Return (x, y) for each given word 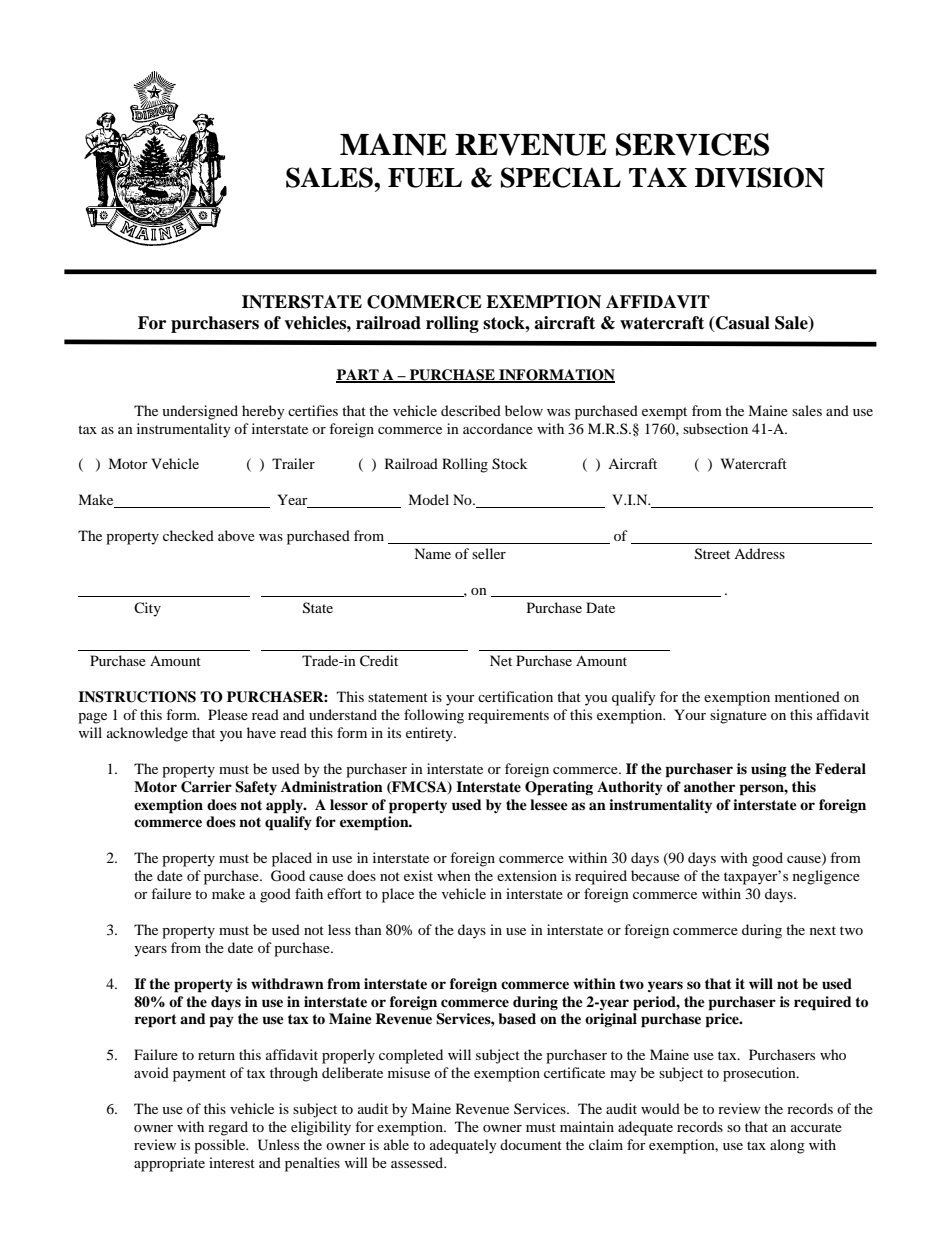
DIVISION (760, 177)
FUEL (425, 178)
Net (501, 660)
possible (221, 1146)
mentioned (807, 696)
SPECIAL (561, 177)
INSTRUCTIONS (137, 697)
